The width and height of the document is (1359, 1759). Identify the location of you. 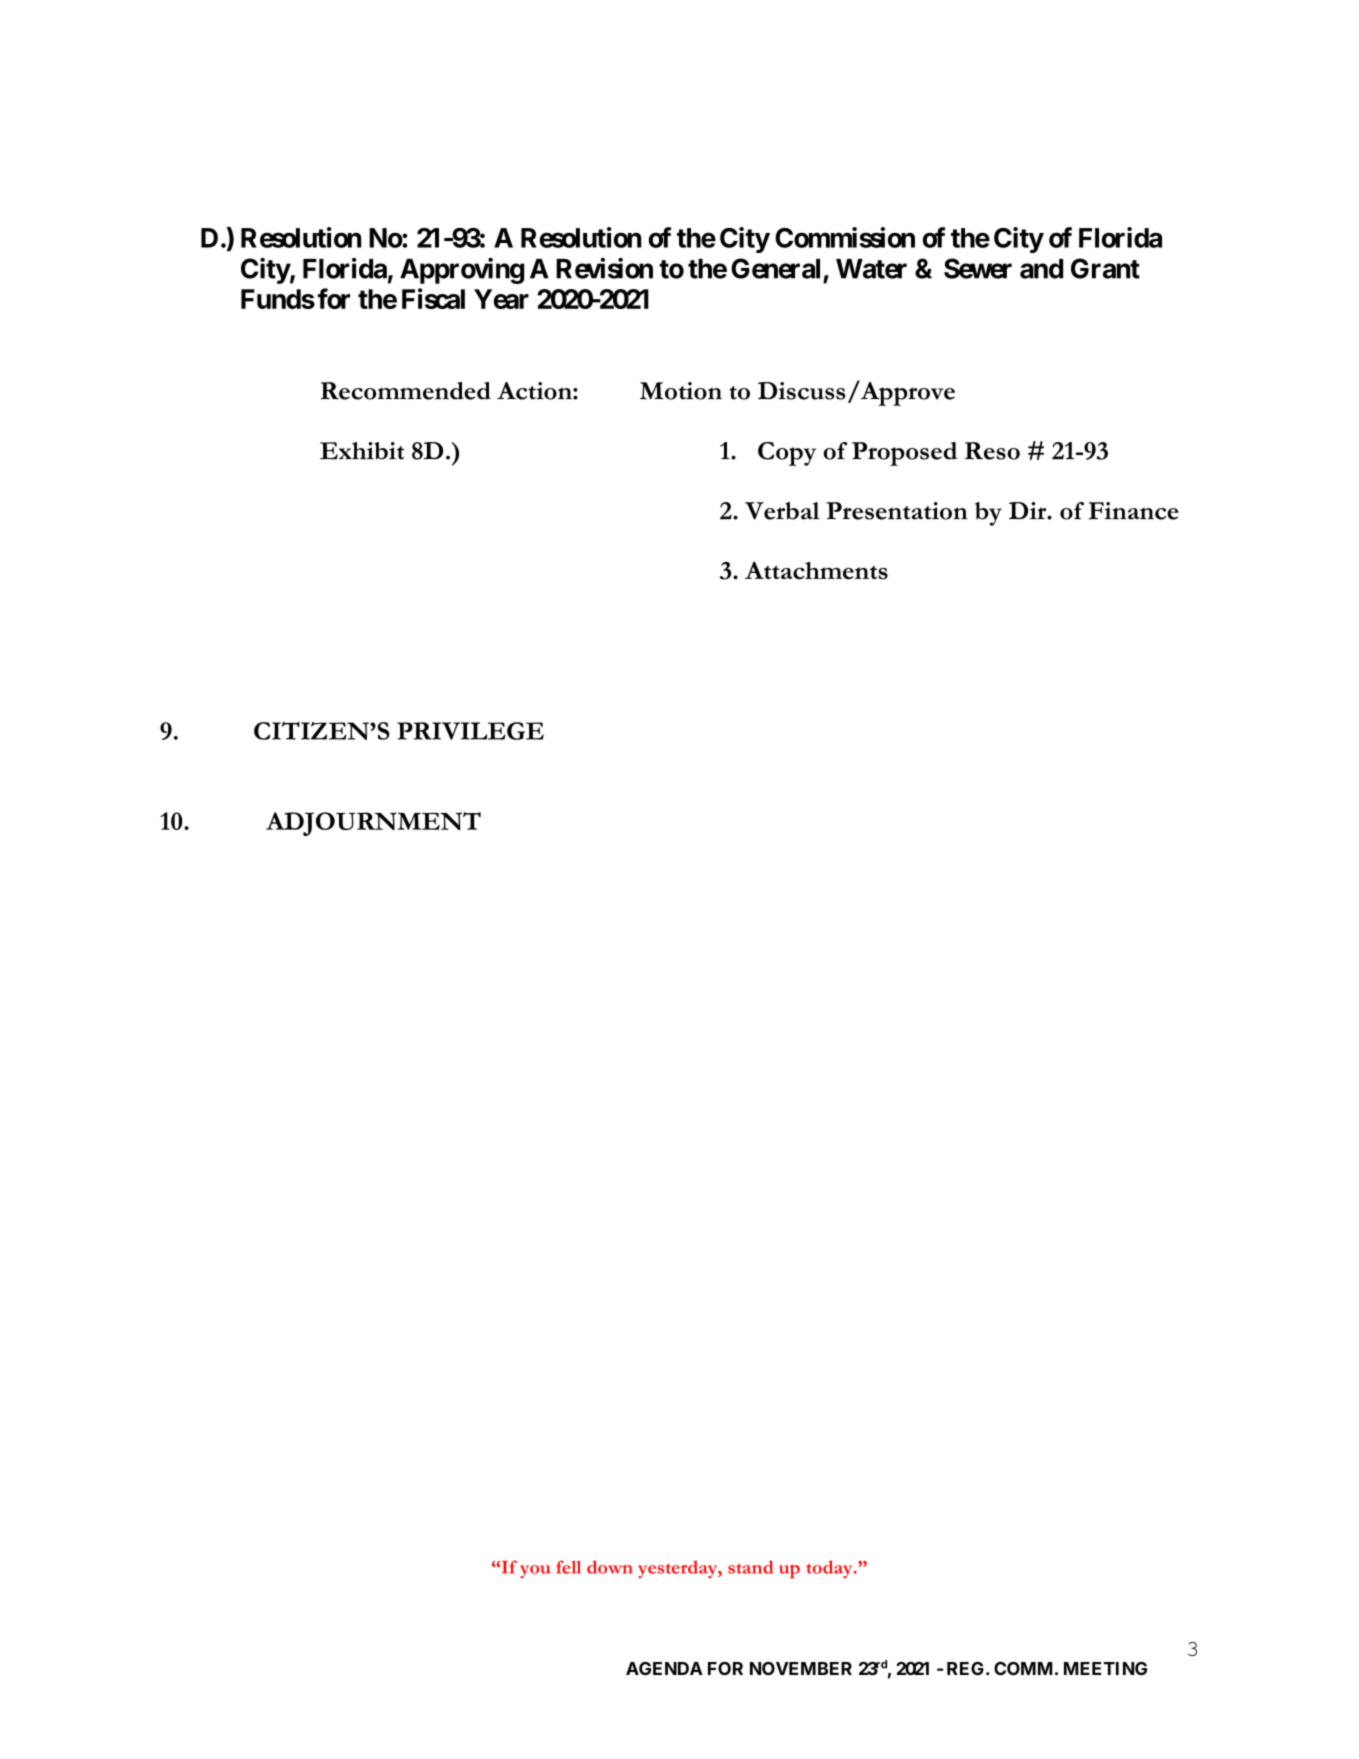
(535, 1571).
